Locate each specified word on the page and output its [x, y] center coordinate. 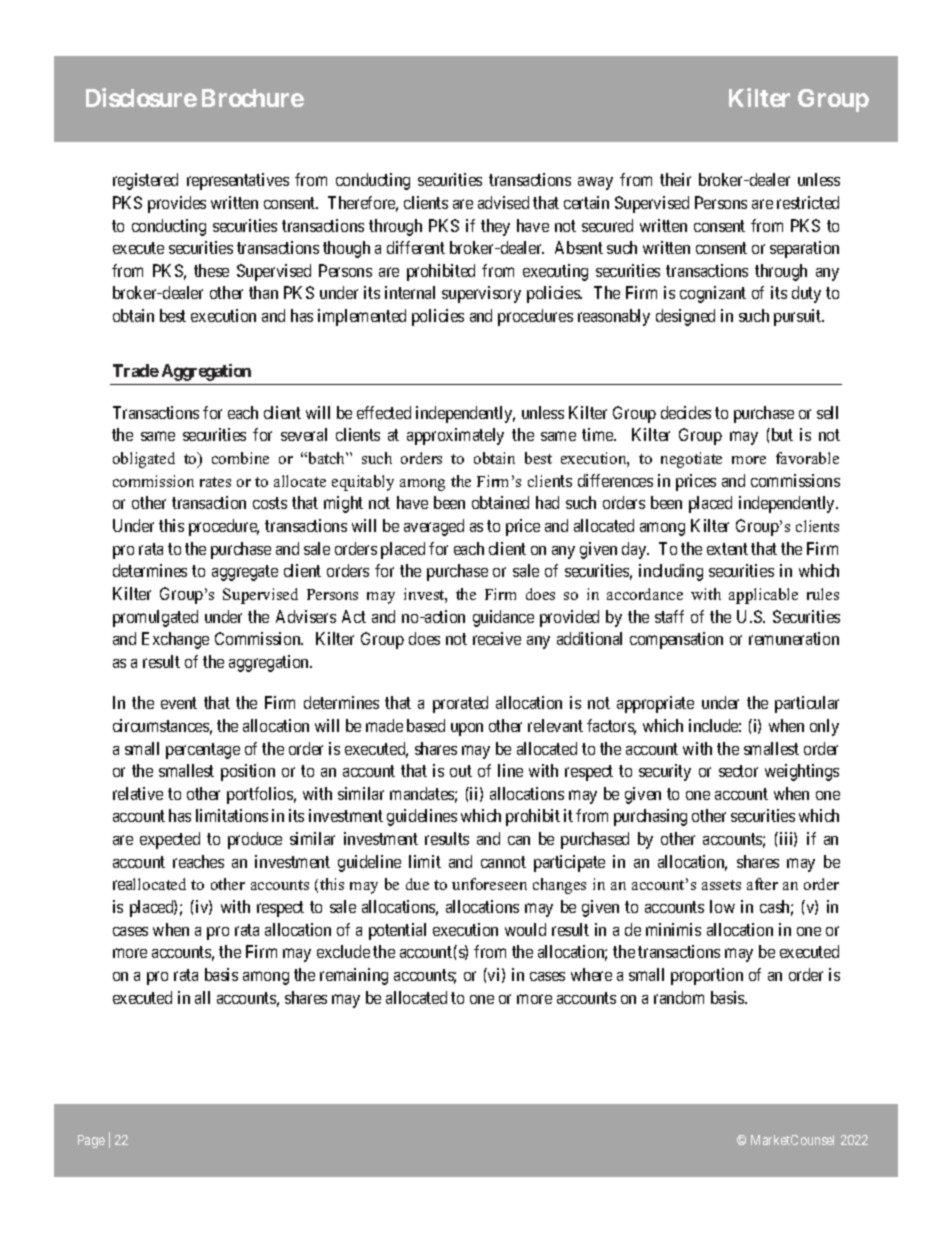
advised [503, 202]
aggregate [245, 573]
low [722, 906]
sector [738, 771]
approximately [455, 436]
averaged [434, 527]
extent [727, 549]
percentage [203, 751]
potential [397, 931]
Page [91, 1141]
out [461, 771]
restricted [808, 202]
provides [177, 204]
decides [686, 412]
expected [170, 840]
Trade [136, 370]
